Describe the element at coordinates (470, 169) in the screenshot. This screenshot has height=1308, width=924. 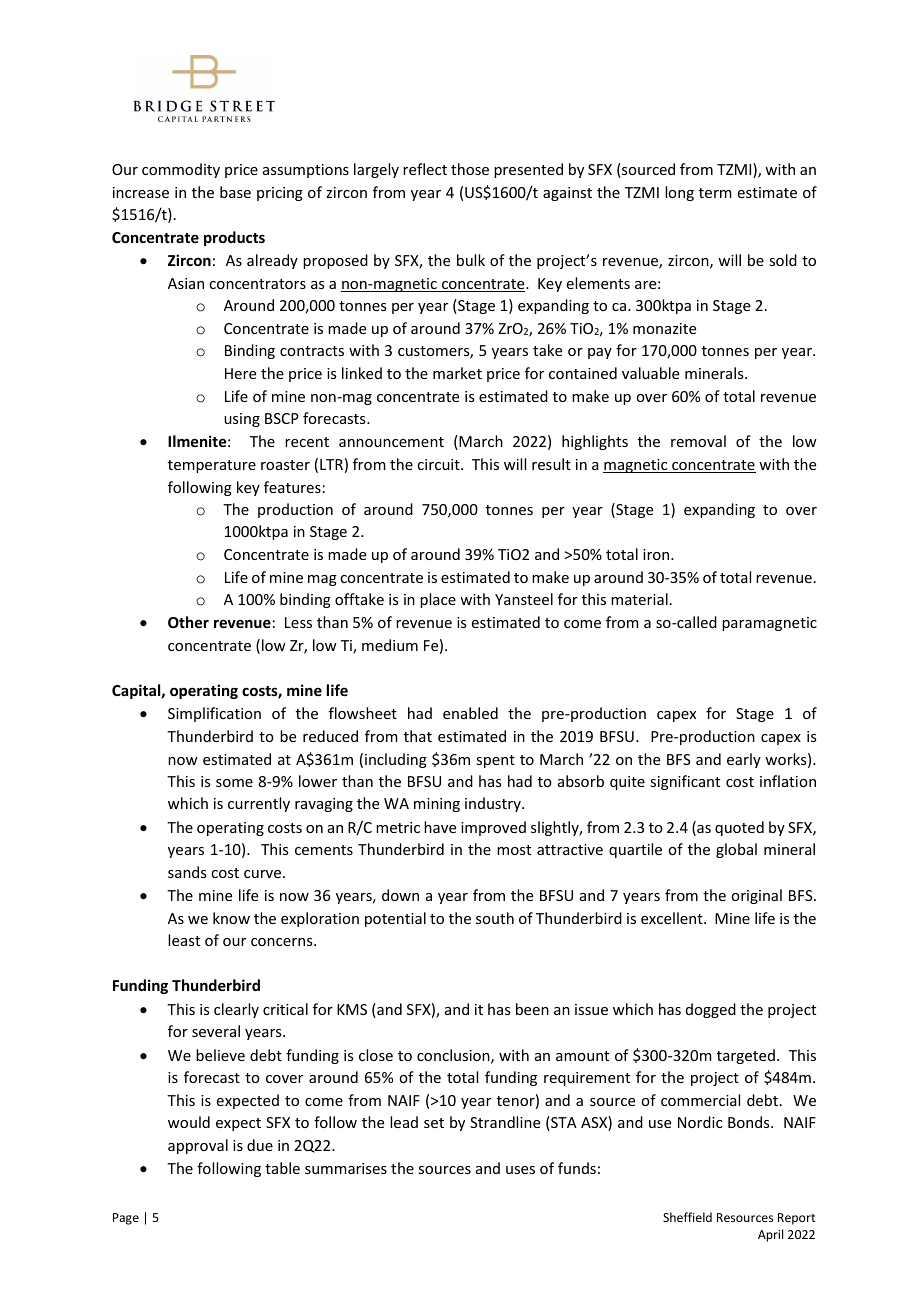
I see `those` at that location.
